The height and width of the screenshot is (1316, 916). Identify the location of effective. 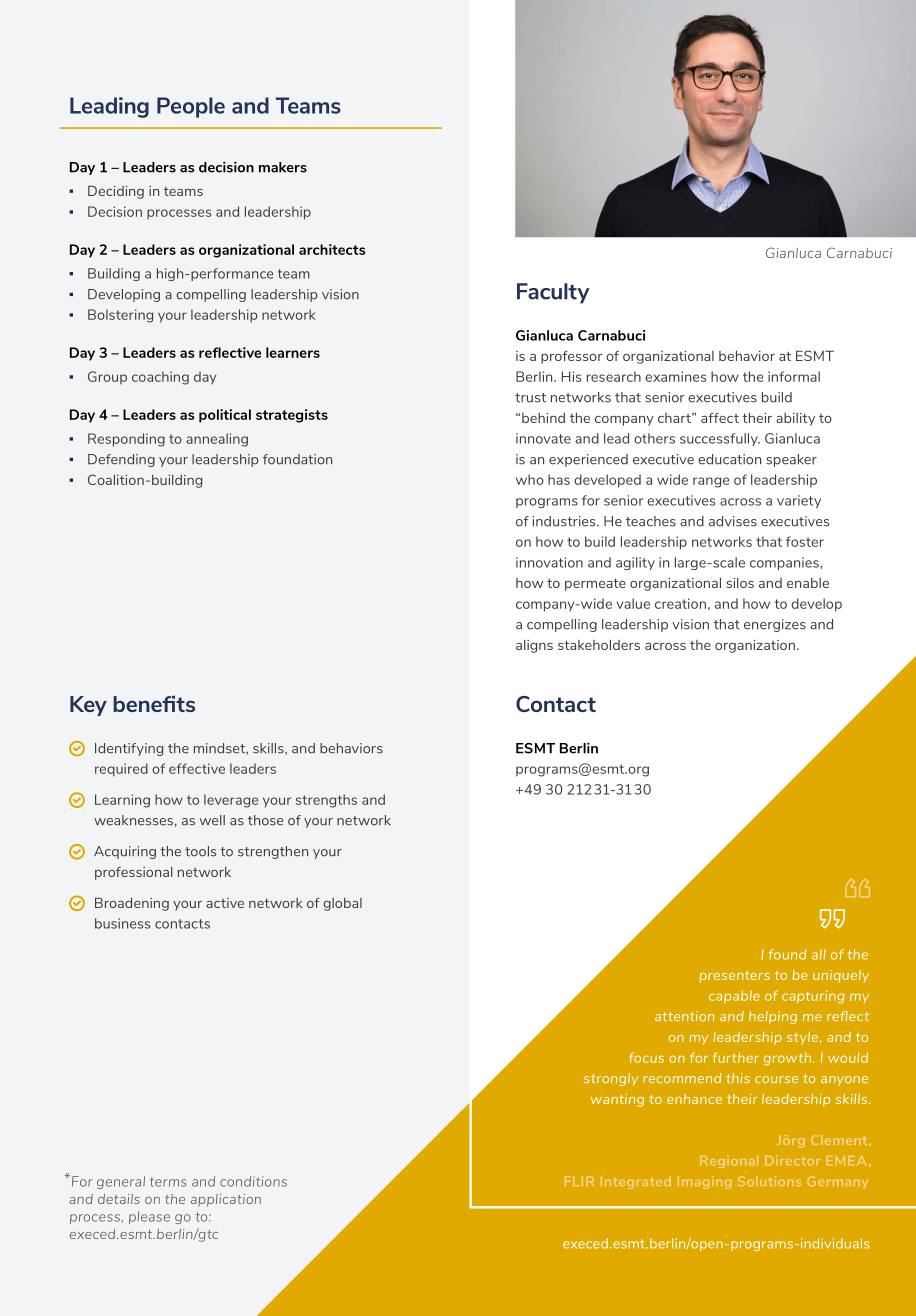
(197, 768).
